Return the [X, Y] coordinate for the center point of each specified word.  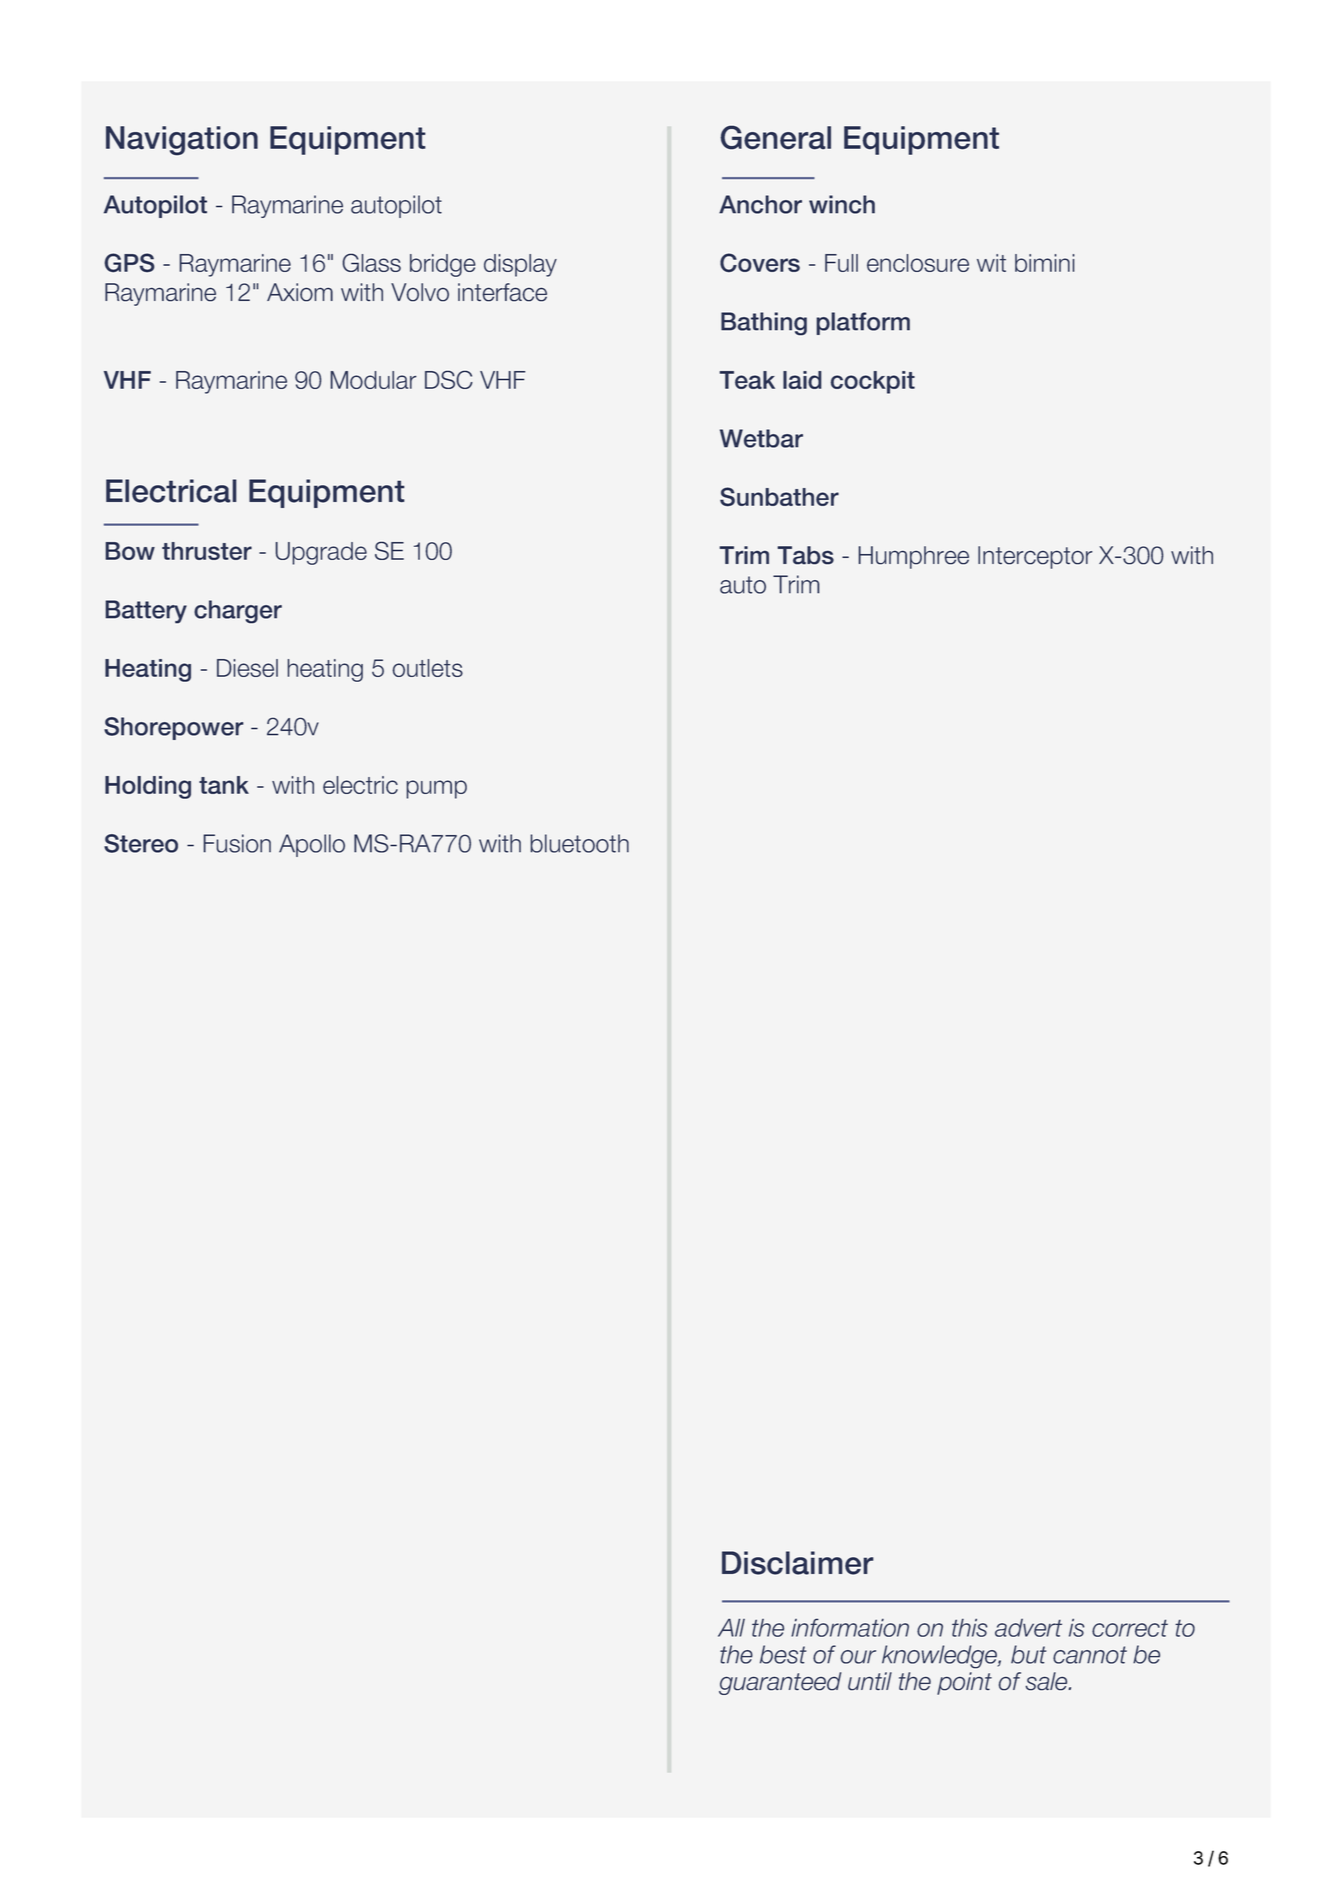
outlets [427, 668]
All [731, 1627]
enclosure [918, 263]
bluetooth [579, 843]
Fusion [237, 843]
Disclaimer [798, 1563]
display [520, 265]
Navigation [182, 141]
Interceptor [1035, 557]
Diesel [247, 668]
